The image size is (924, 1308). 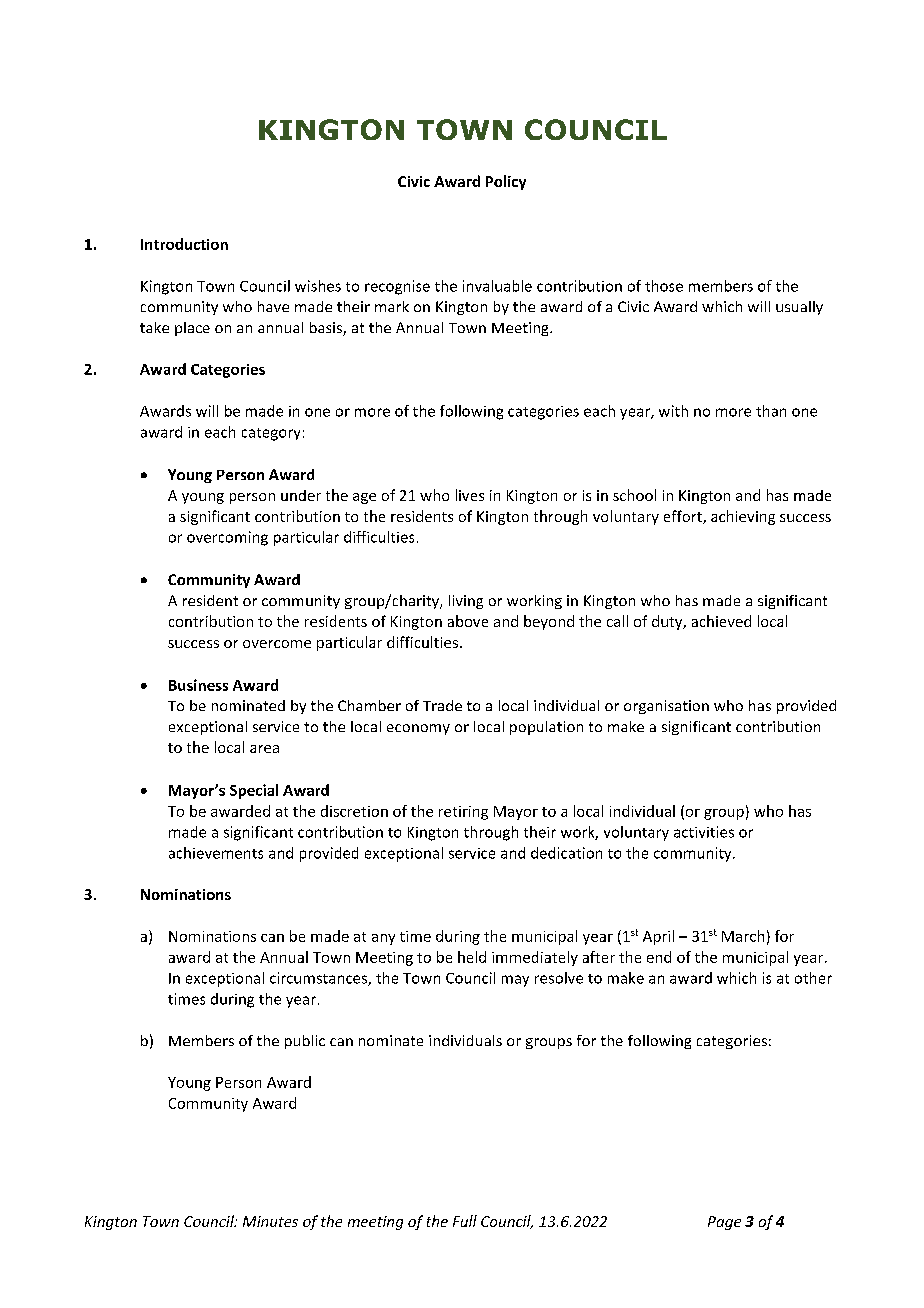 I want to click on retiring, so click(x=463, y=813).
